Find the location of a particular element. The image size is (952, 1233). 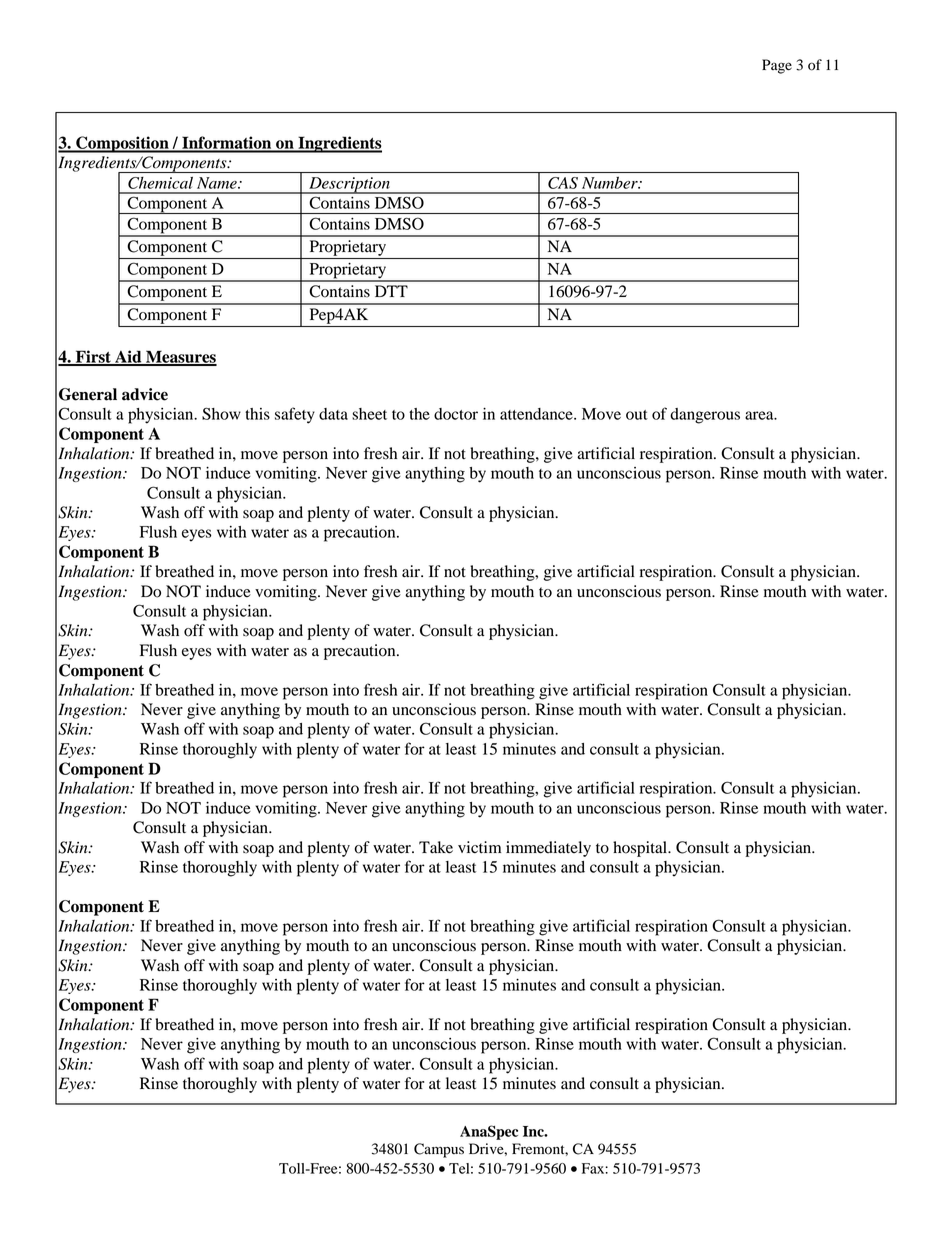

hospital is located at coordinates (641, 849).
